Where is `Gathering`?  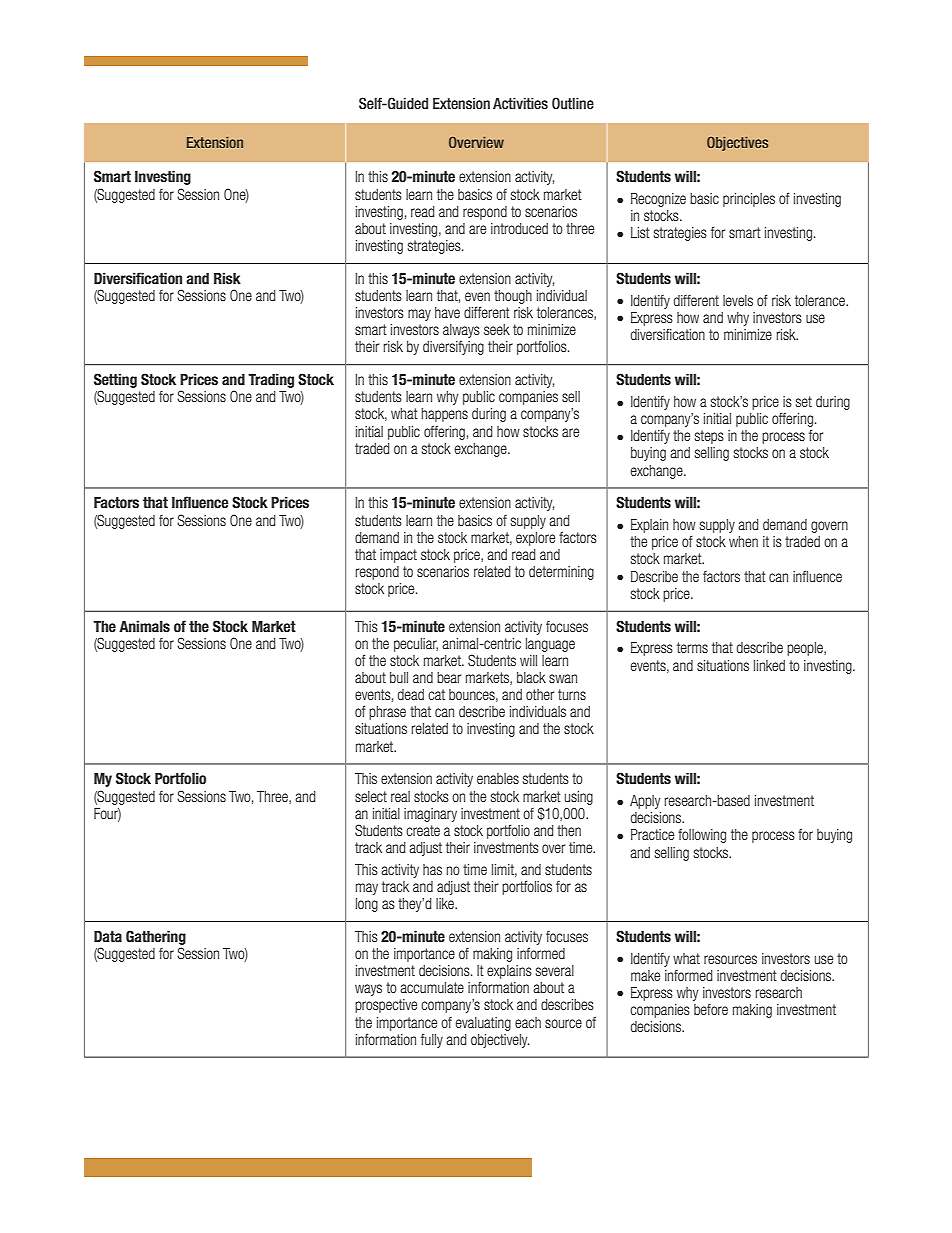 Gathering is located at coordinates (156, 937).
